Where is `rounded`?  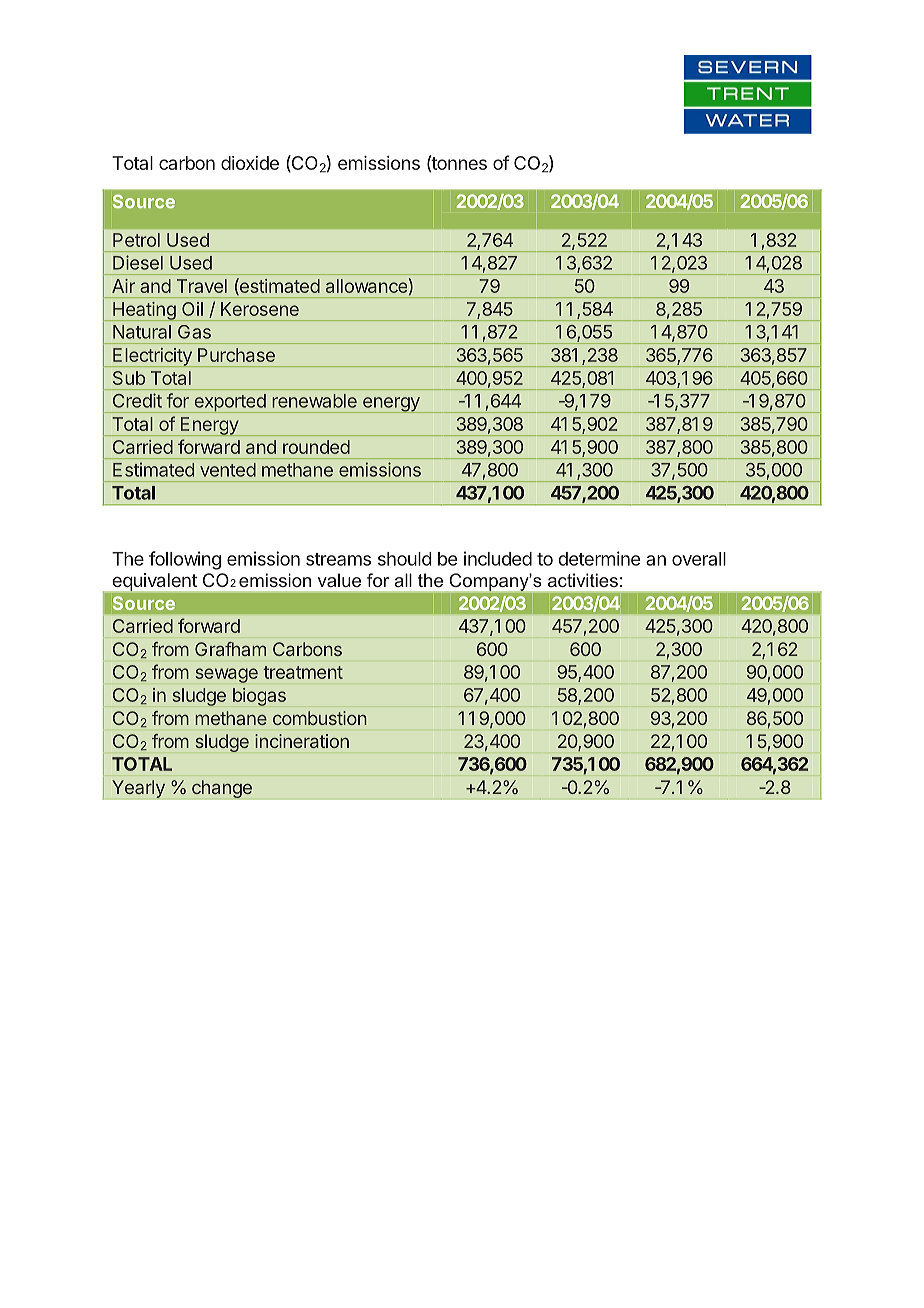
rounded is located at coordinates (316, 447).
